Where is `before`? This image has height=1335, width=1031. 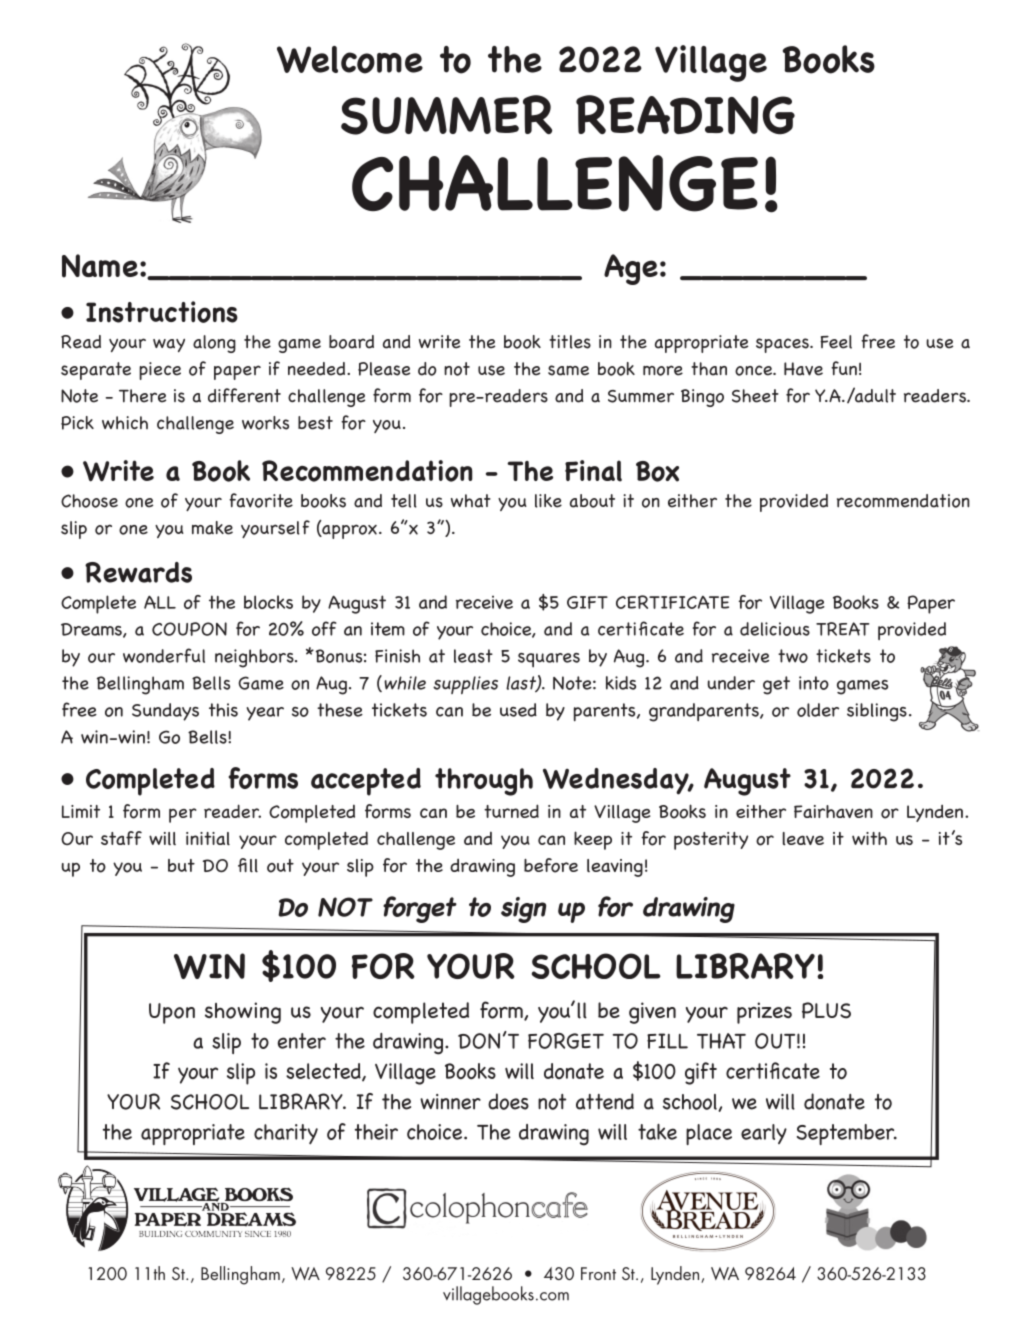 before is located at coordinates (551, 865).
